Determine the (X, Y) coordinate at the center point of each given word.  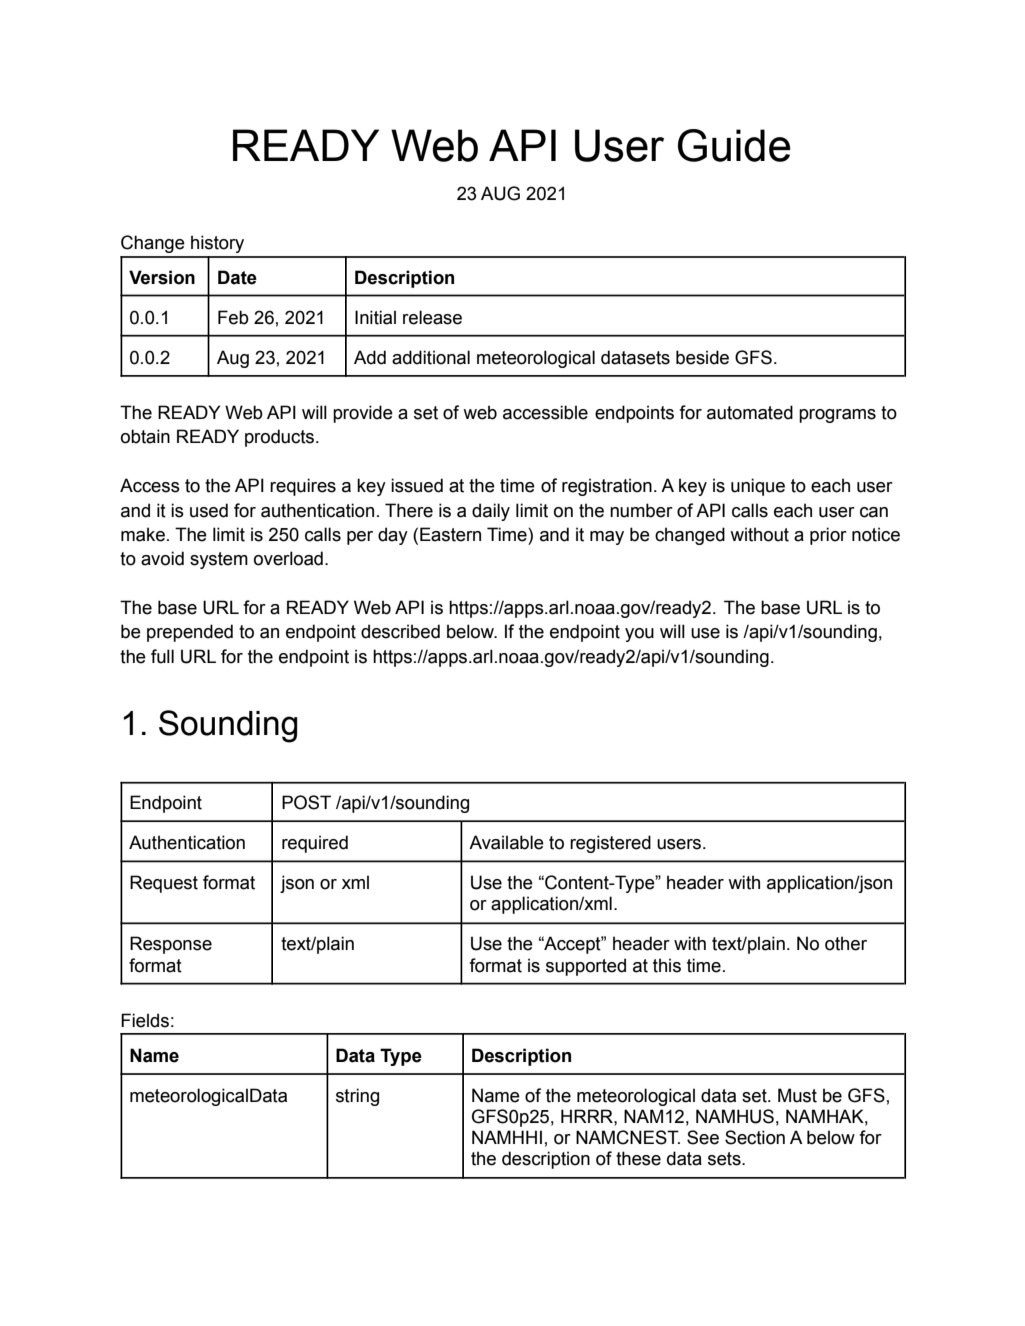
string (357, 1097)
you (639, 635)
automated (750, 412)
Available (506, 842)
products (279, 438)
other (846, 943)
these (638, 1158)
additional (431, 357)
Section (755, 1137)
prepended (190, 633)
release (432, 317)
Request (164, 884)
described (400, 631)
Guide (734, 145)
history (217, 244)
